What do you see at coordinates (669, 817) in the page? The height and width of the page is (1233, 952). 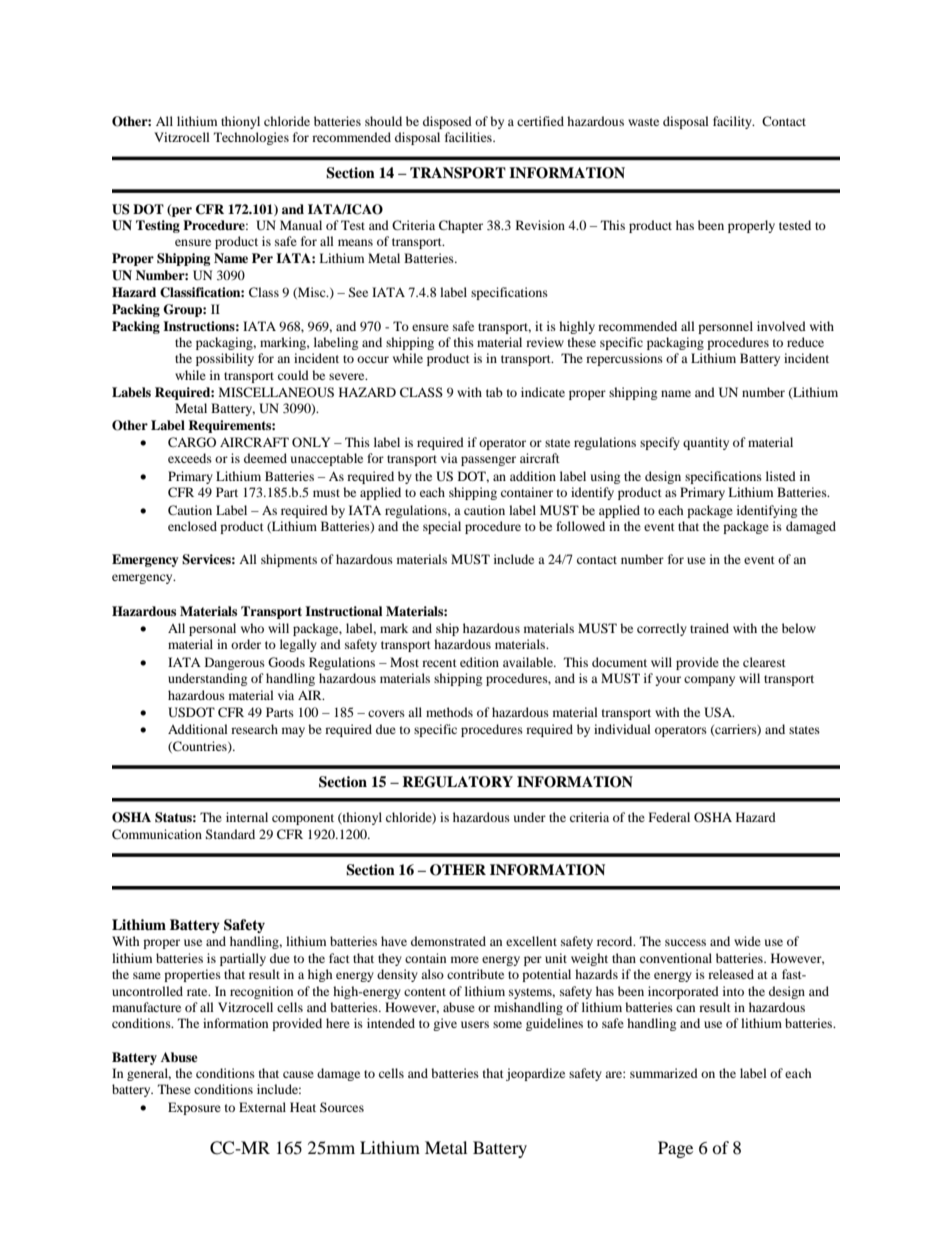 I see `Federal` at bounding box center [669, 817].
